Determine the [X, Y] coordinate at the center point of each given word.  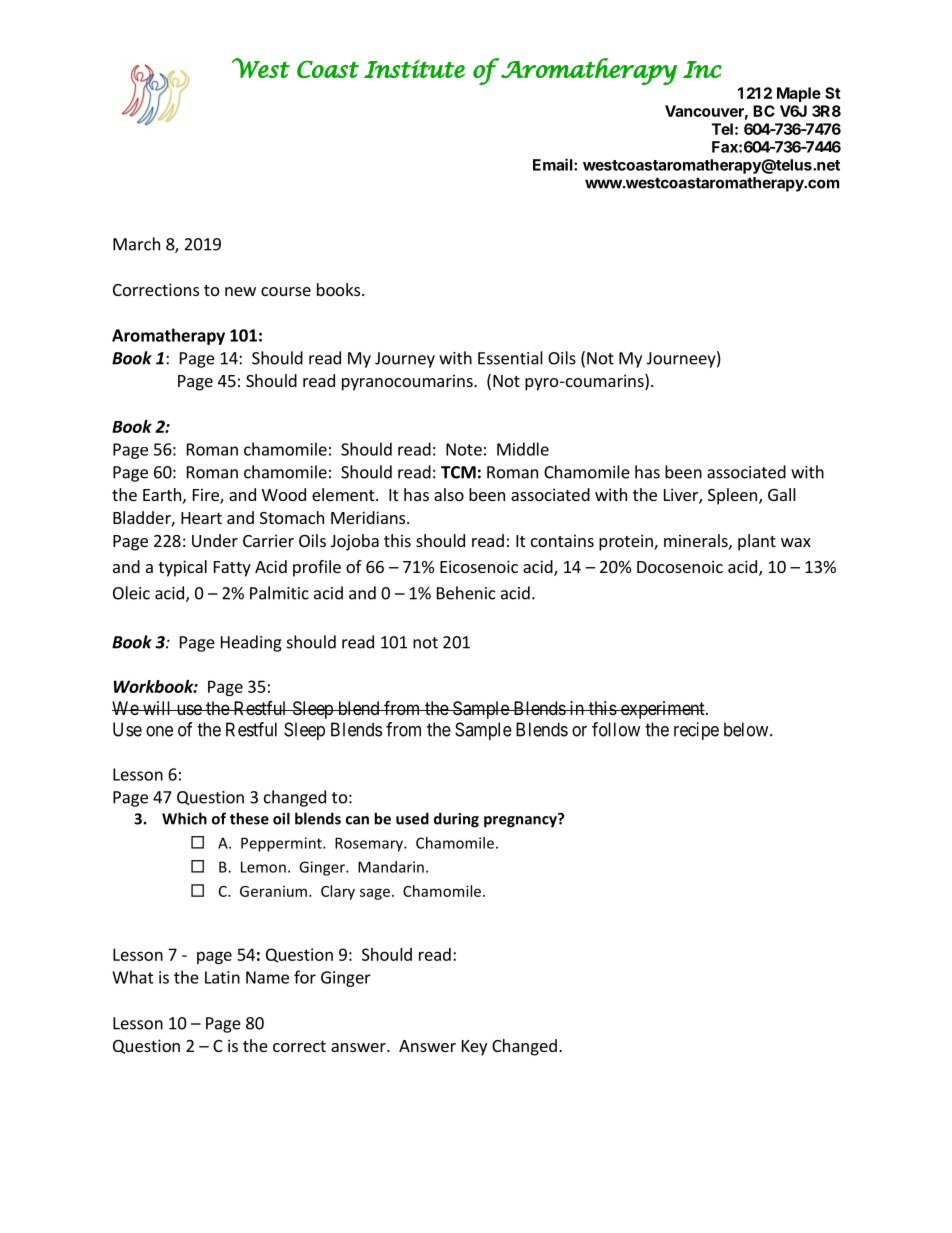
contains [562, 540]
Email [554, 164]
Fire [207, 496]
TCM [458, 472]
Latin [222, 977]
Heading [251, 643]
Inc [702, 69]
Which [184, 818]
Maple [799, 94]
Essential [510, 358]
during [456, 820]
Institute [414, 68]
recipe [696, 731]
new [240, 291]
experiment [662, 710]
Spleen [732, 496]
